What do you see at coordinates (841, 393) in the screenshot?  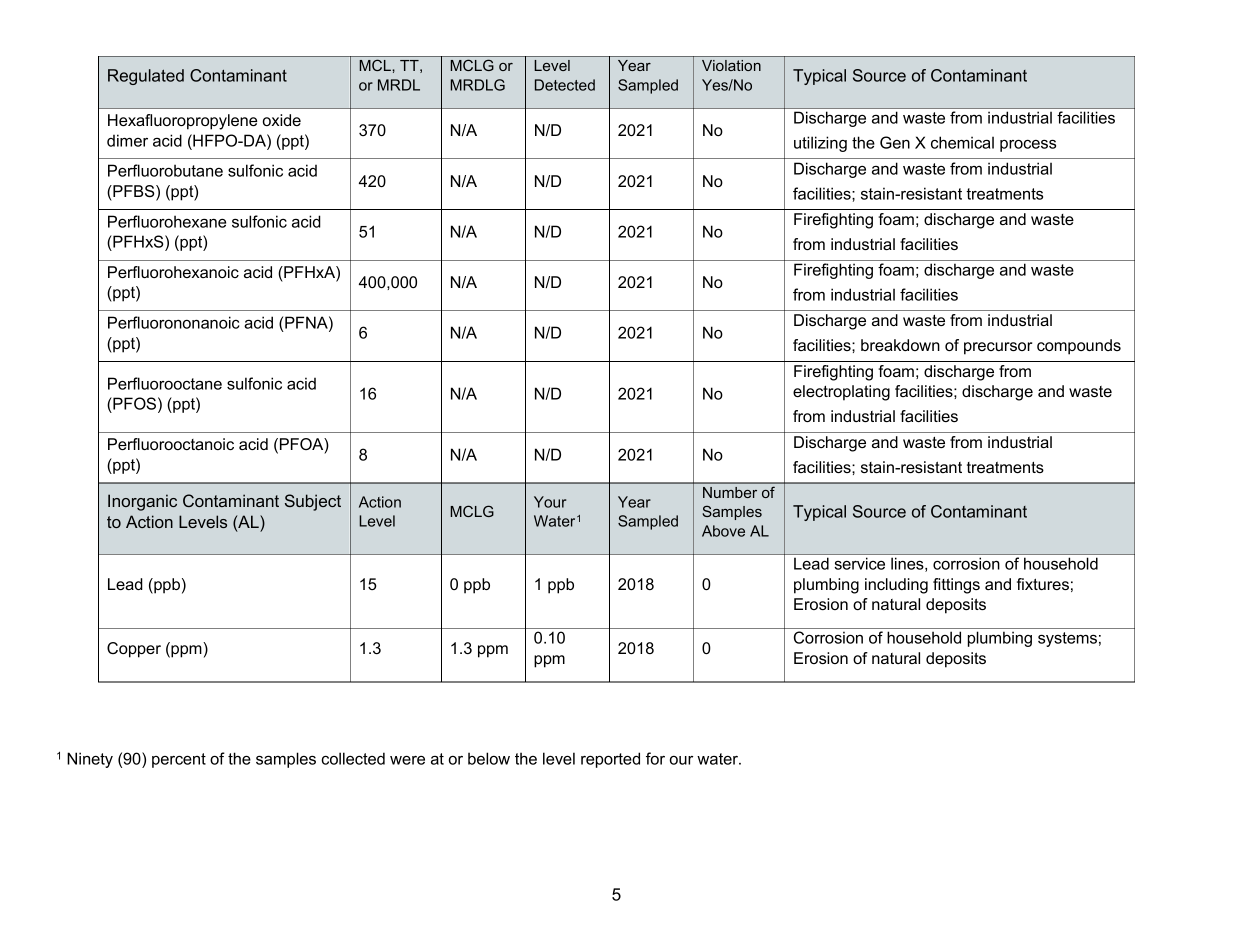 I see `electroplating` at bounding box center [841, 393].
